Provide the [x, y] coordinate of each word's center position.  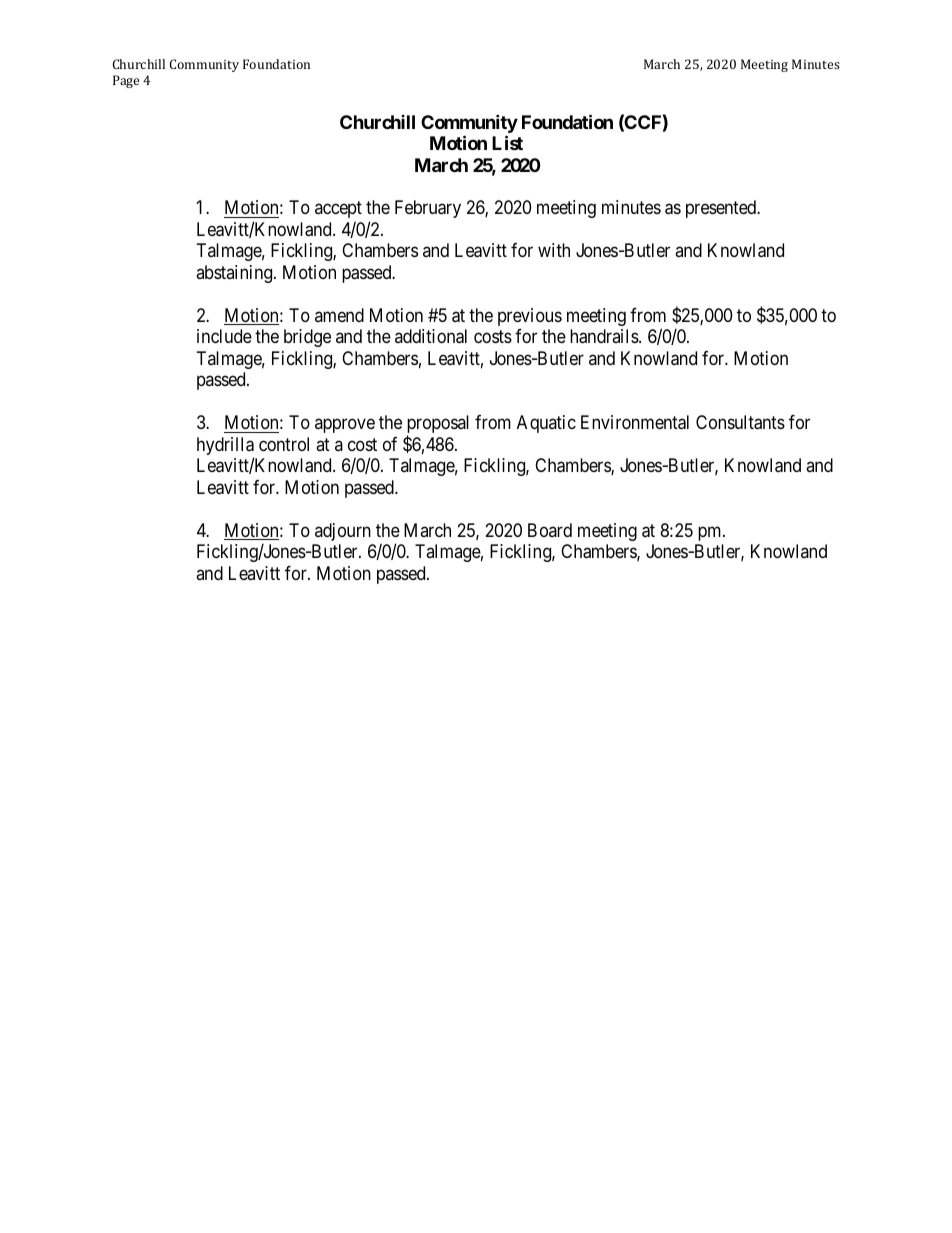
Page [126, 81]
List [507, 142]
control [284, 444]
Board [550, 530]
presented [722, 209]
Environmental [635, 422]
